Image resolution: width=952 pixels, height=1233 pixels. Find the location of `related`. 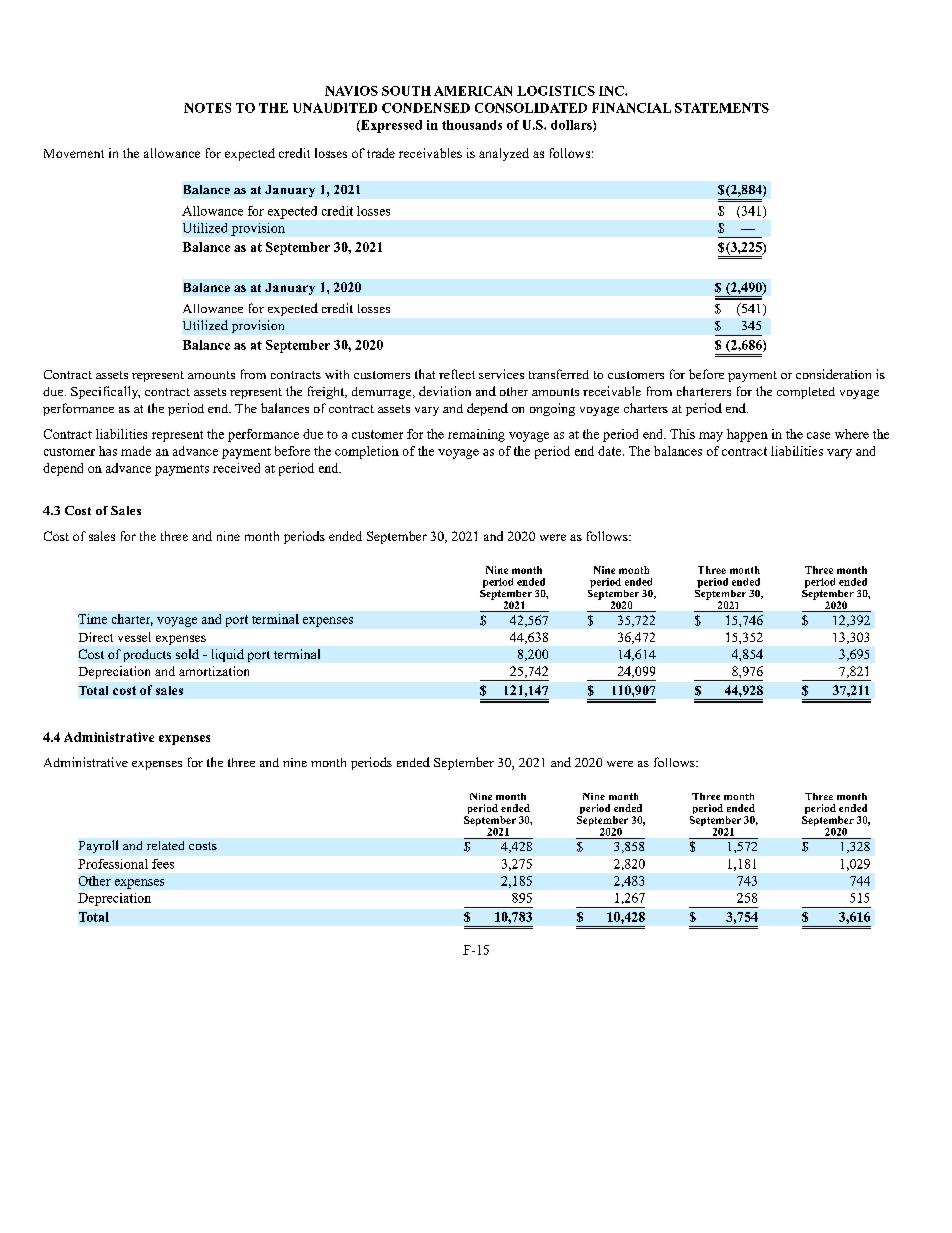

related is located at coordinates (165, 845).
